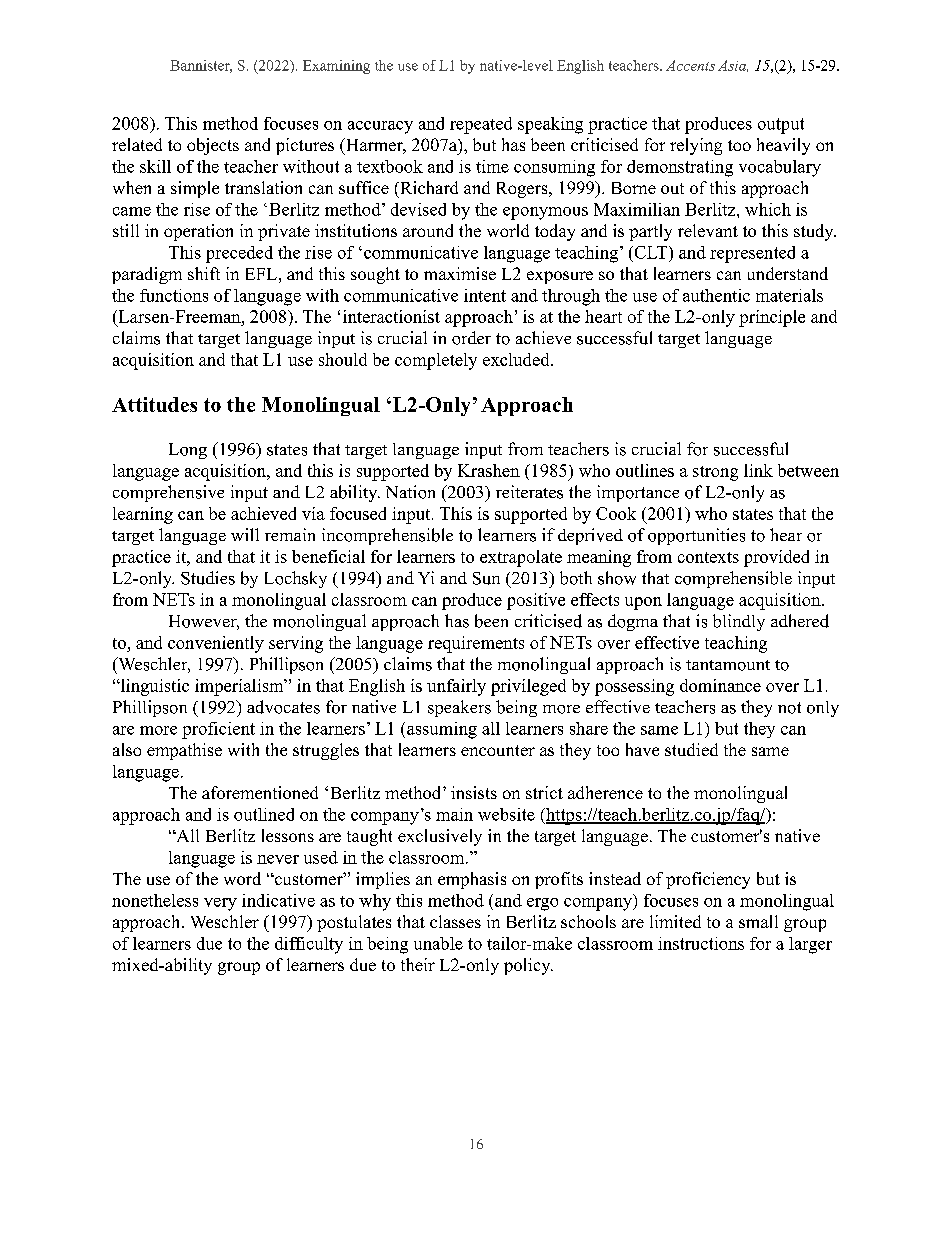 The image size is (952, 1233). Describe the element at coordinates (213, 146) in the image. I see `objects` at that location.
